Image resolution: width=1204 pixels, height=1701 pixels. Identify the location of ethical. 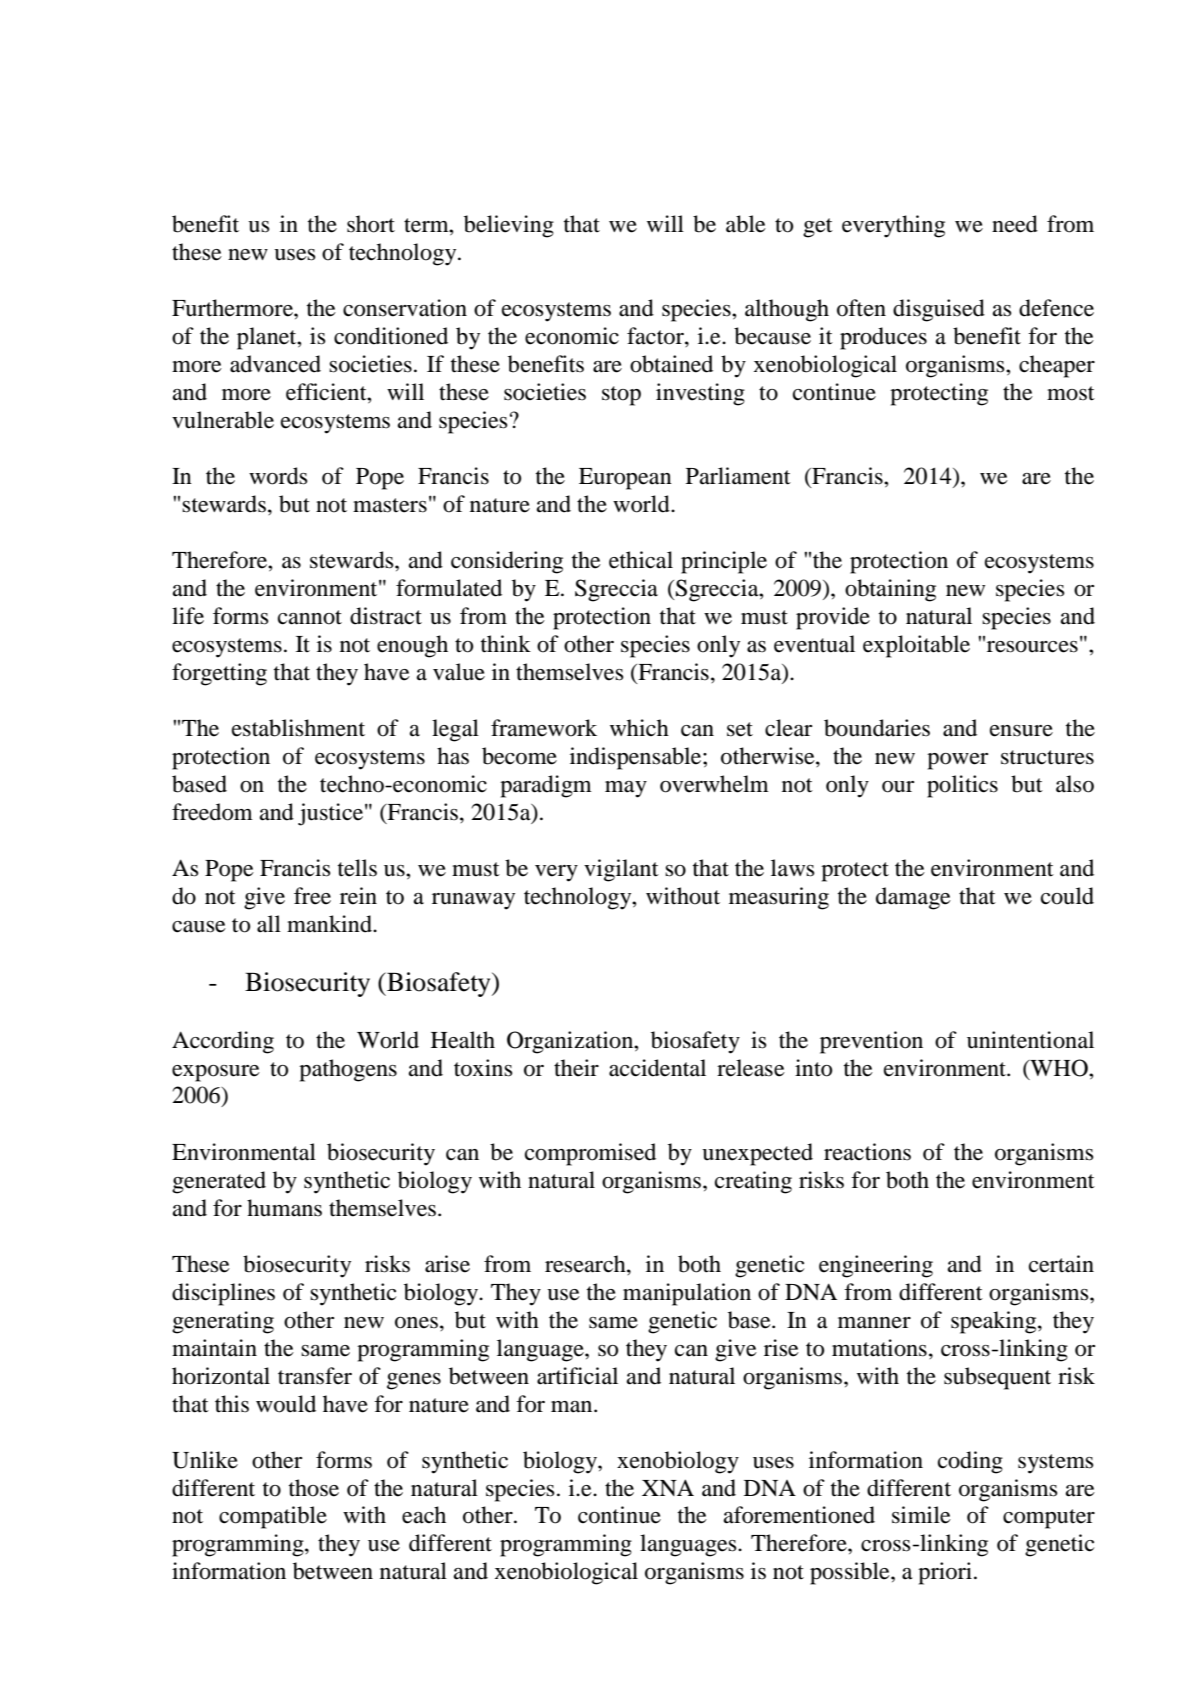
(641, 560).
